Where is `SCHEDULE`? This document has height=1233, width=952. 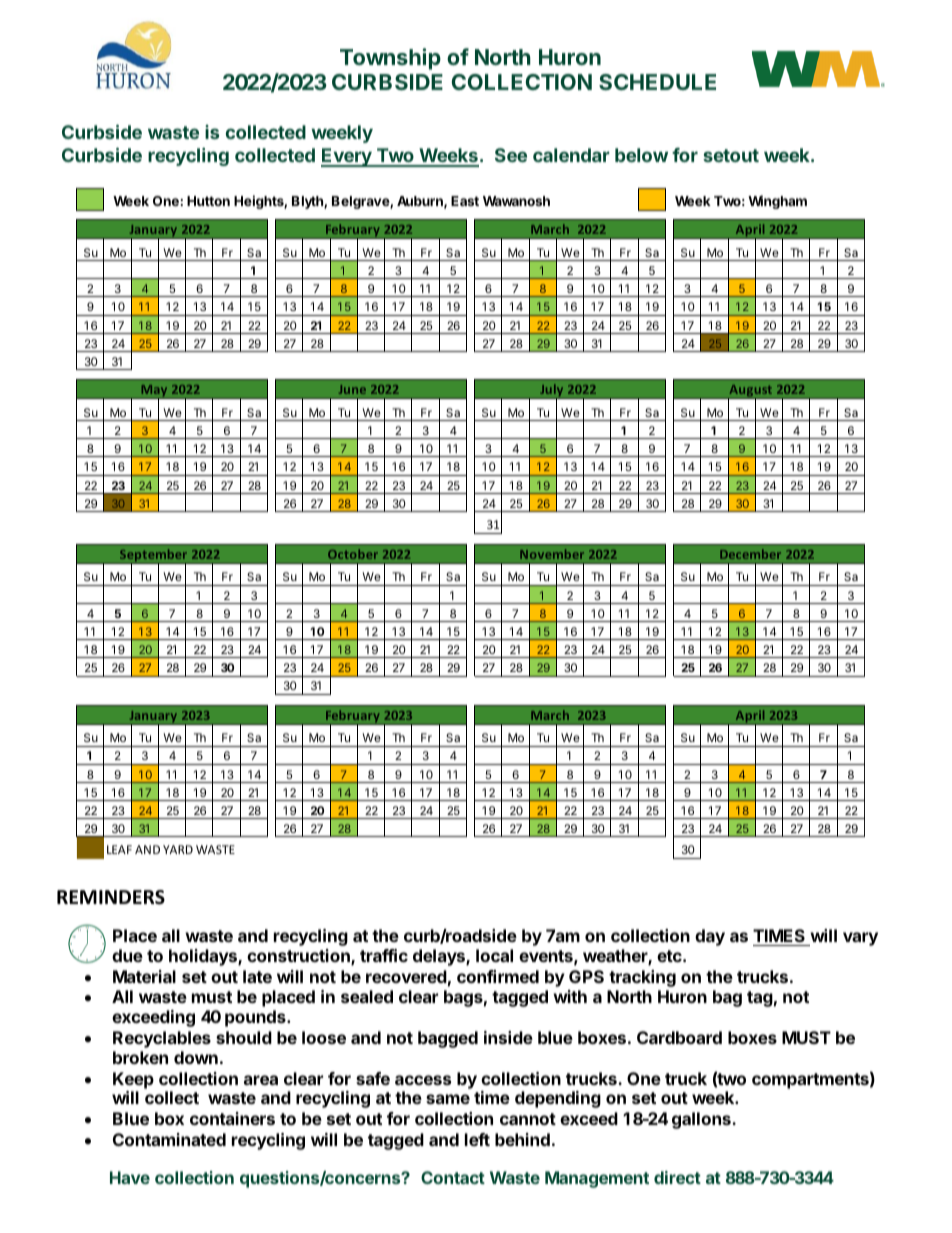 SCHEDULE is located at coordinates (657, 82).
